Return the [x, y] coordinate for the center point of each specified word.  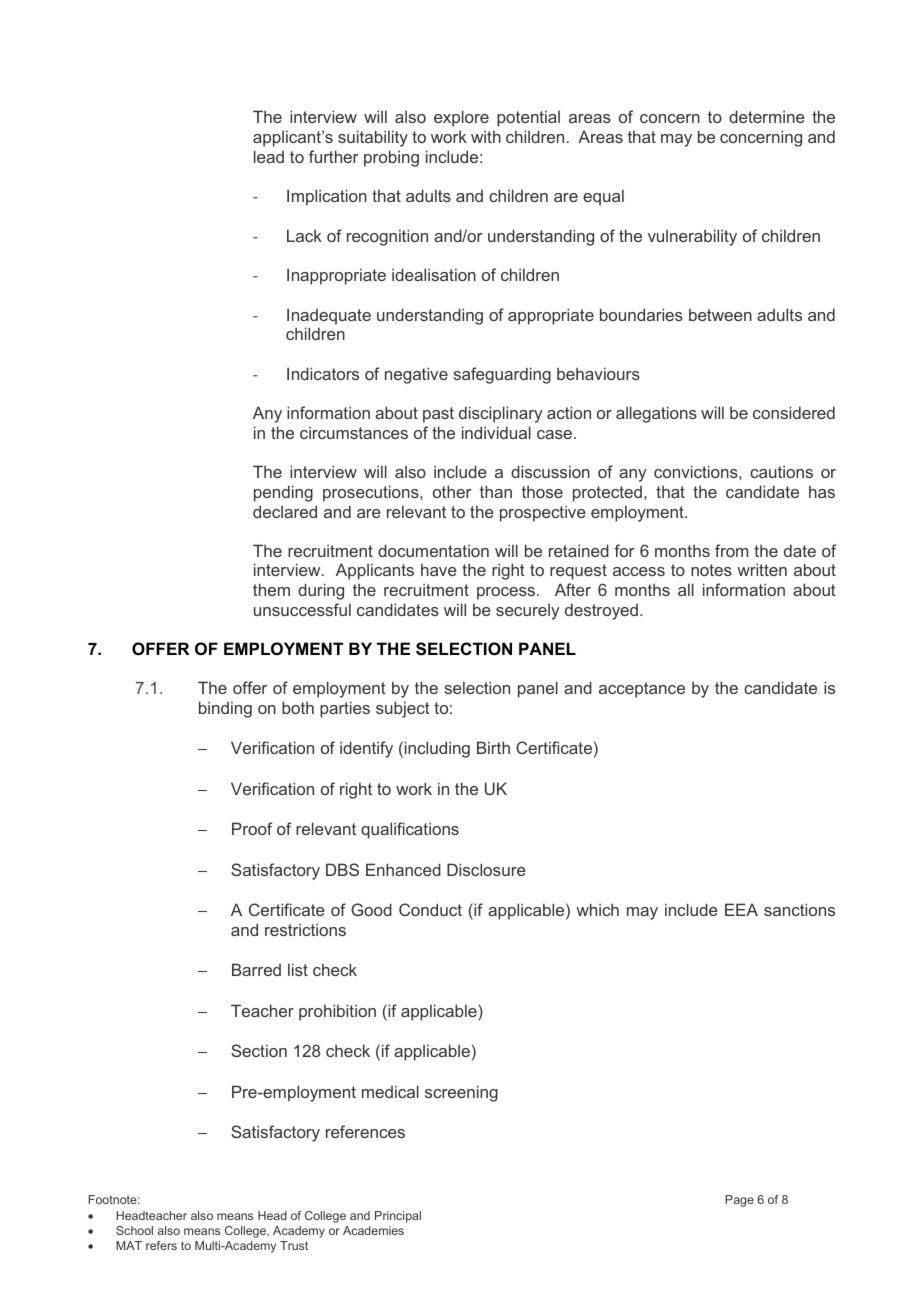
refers [161, 1245]
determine [767, 116]
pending [283, 493]
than [496, 491]
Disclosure [486, 869]
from [731, 550]
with [486, 136]
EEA [741, 909]
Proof [252, 828]
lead [269, 156]
